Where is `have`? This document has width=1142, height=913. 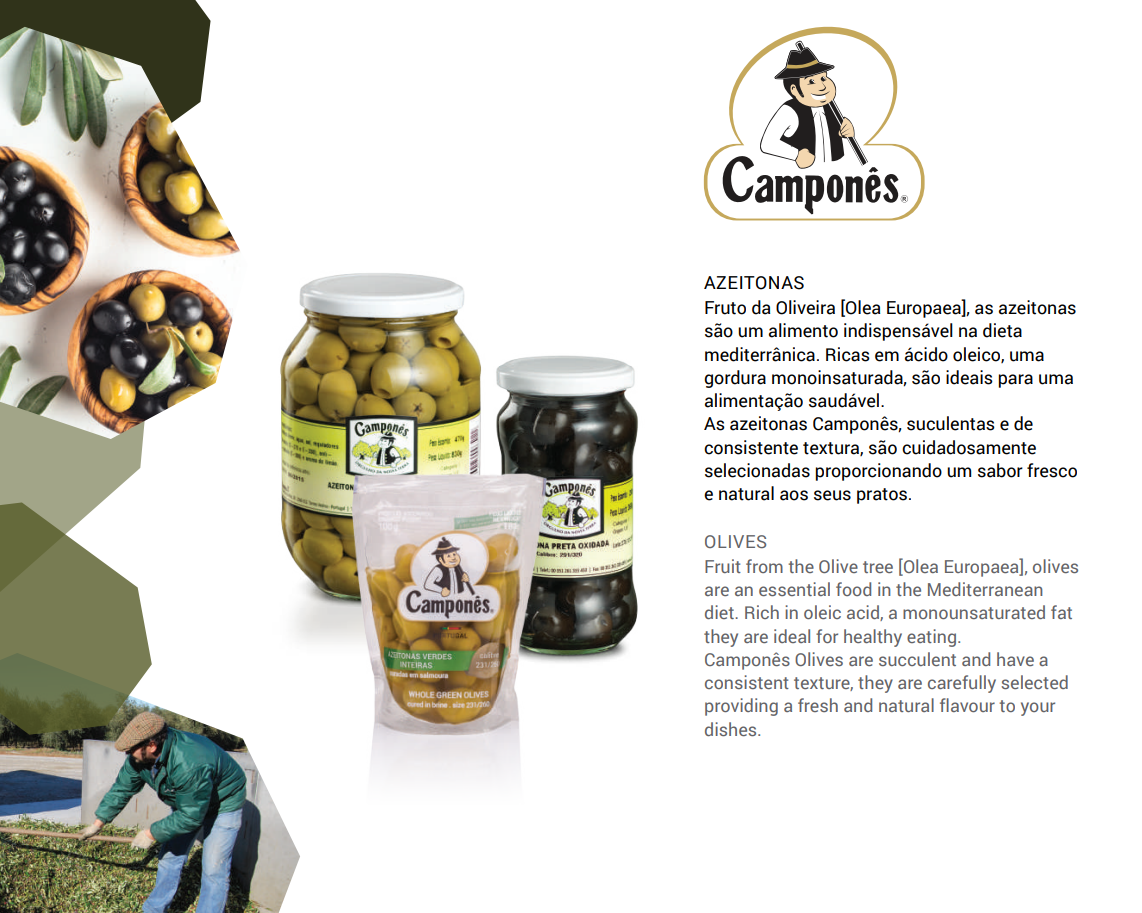 have is located at coordinates (1015, 659).
